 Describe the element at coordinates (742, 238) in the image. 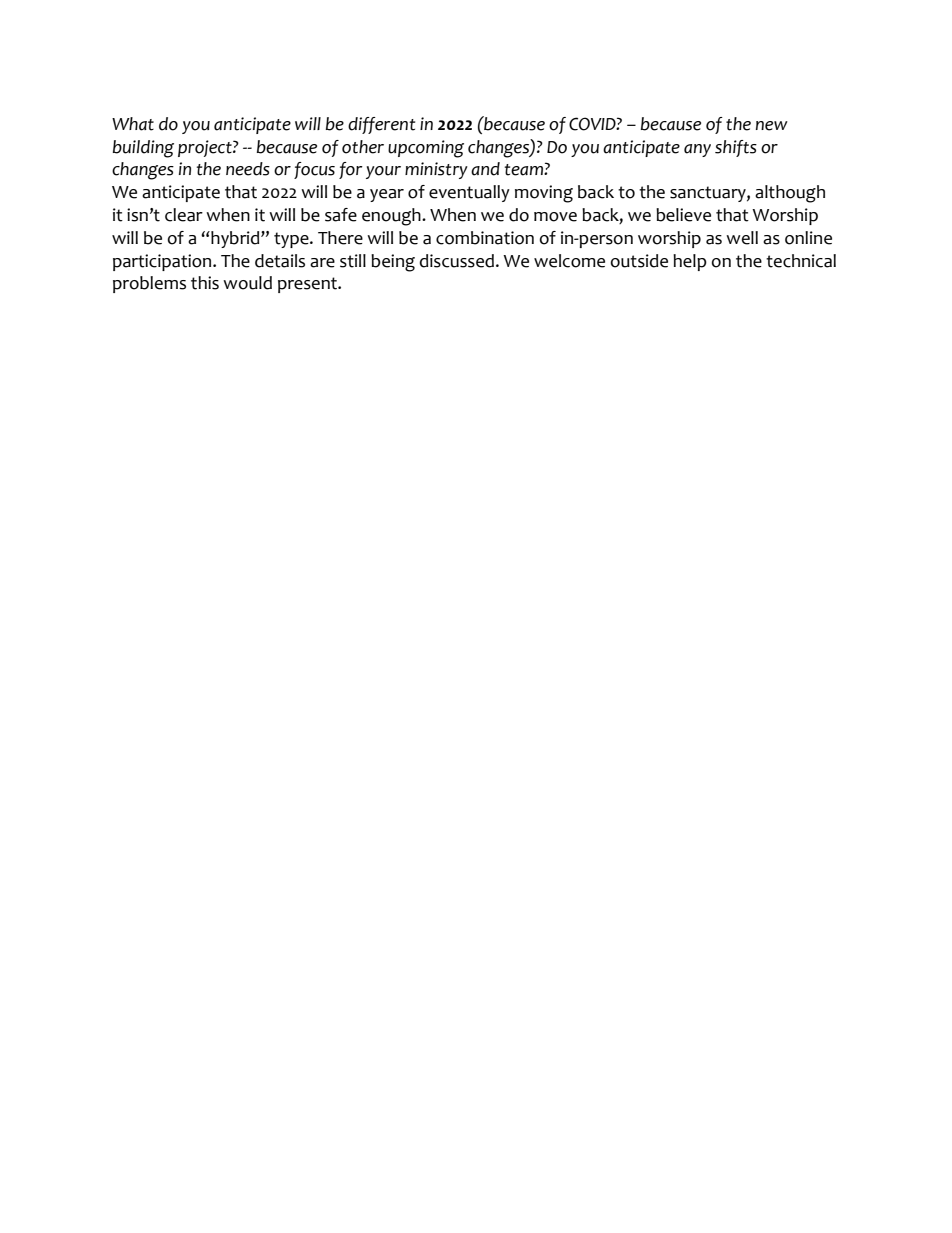

I see `well` at that location.
